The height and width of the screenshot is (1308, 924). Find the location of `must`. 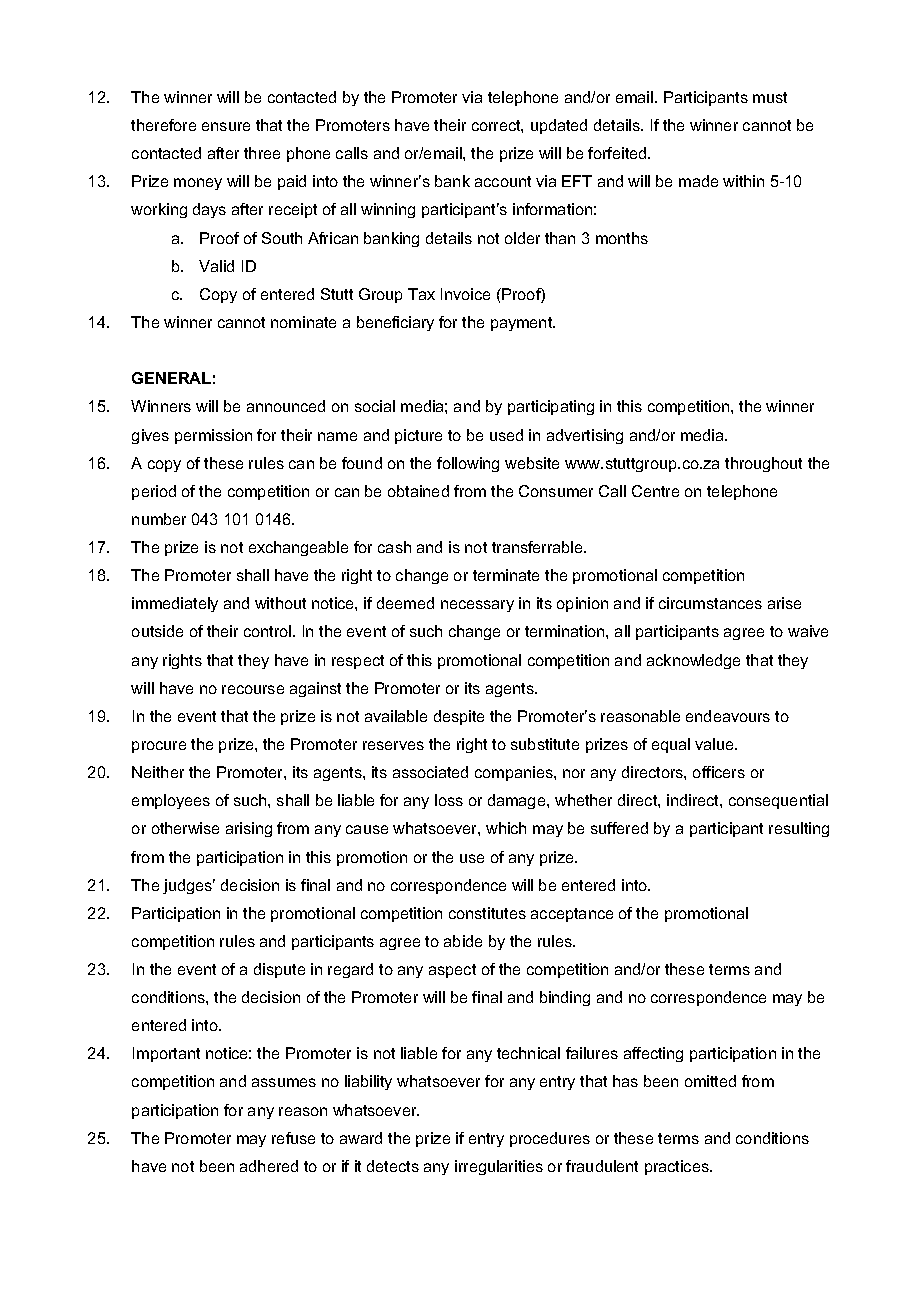

must is located at coordinates (770, 97).
